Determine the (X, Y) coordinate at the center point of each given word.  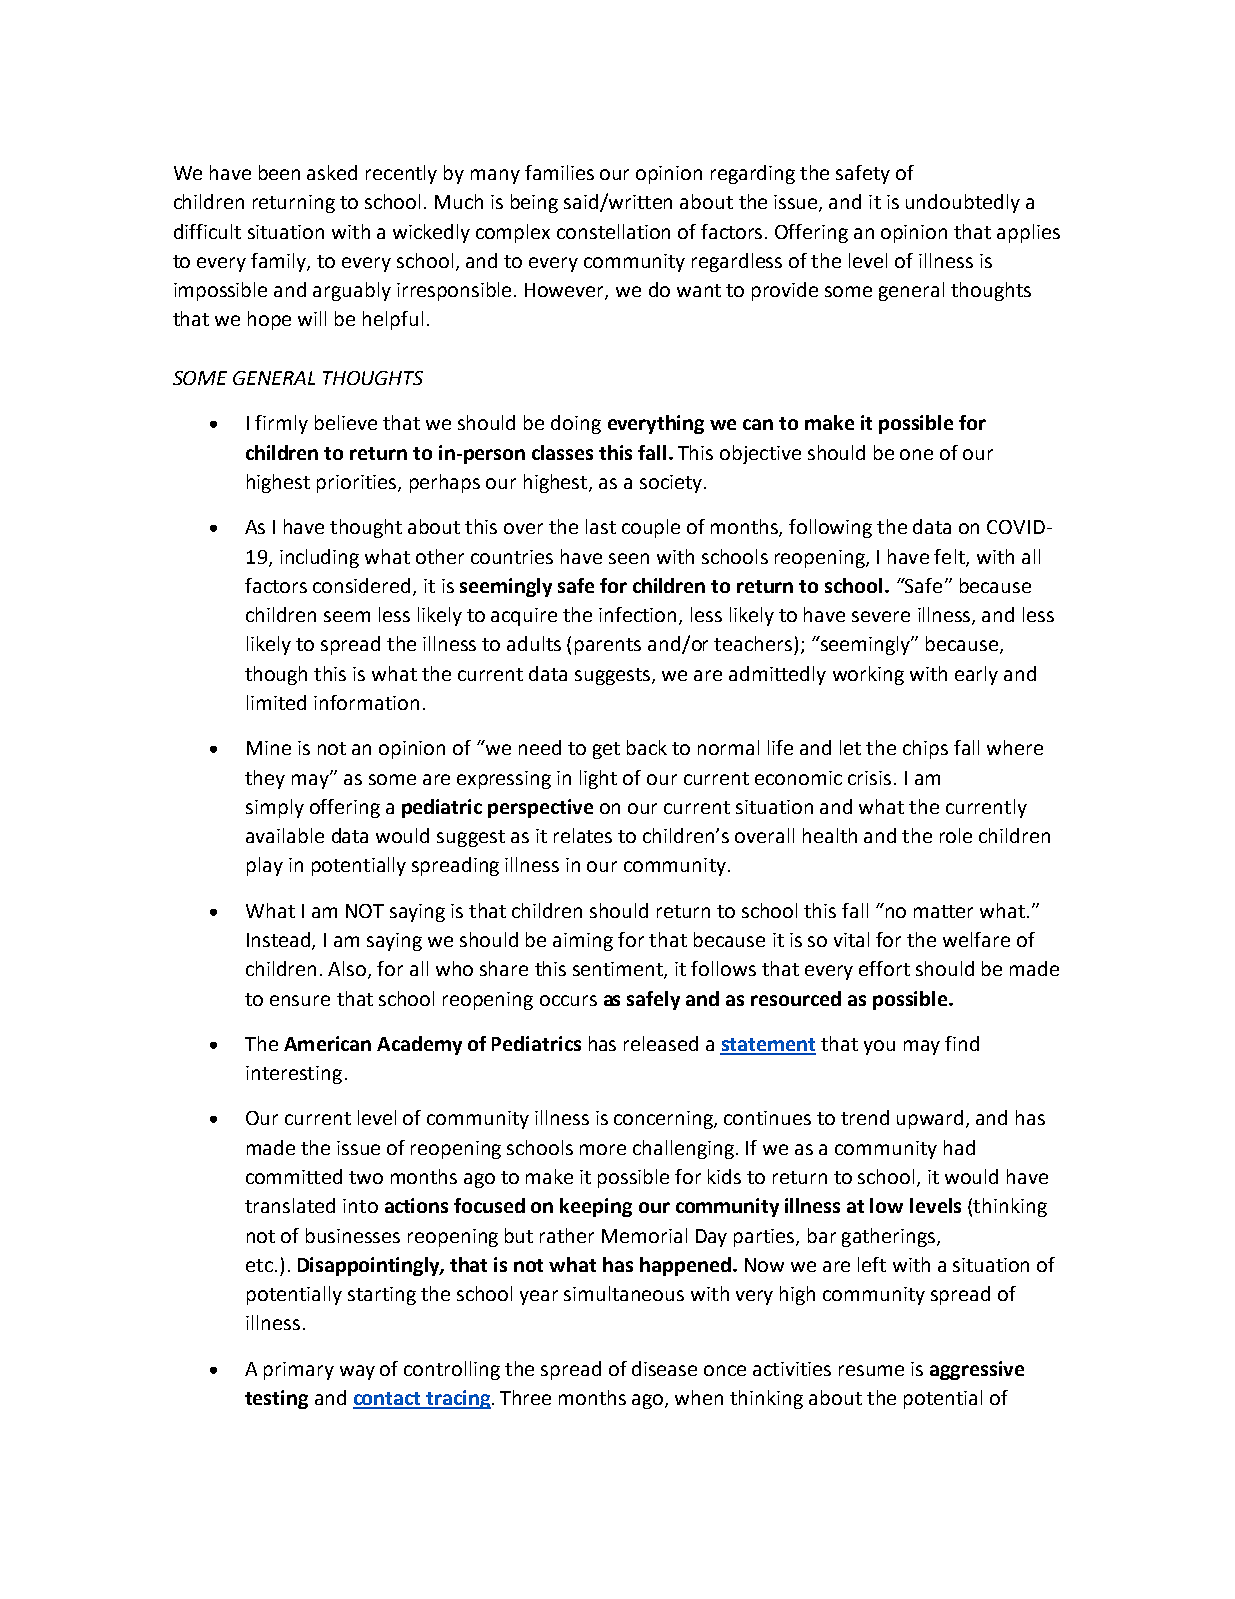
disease (664, 1368)
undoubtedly (963, 203)
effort (884, 968)
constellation (613, 231)
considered (361, 585)
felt (950, 557)
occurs (568, 1000)
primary (299, 1371)
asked (332, 172)
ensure (300, 1000)
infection (639, 616)
